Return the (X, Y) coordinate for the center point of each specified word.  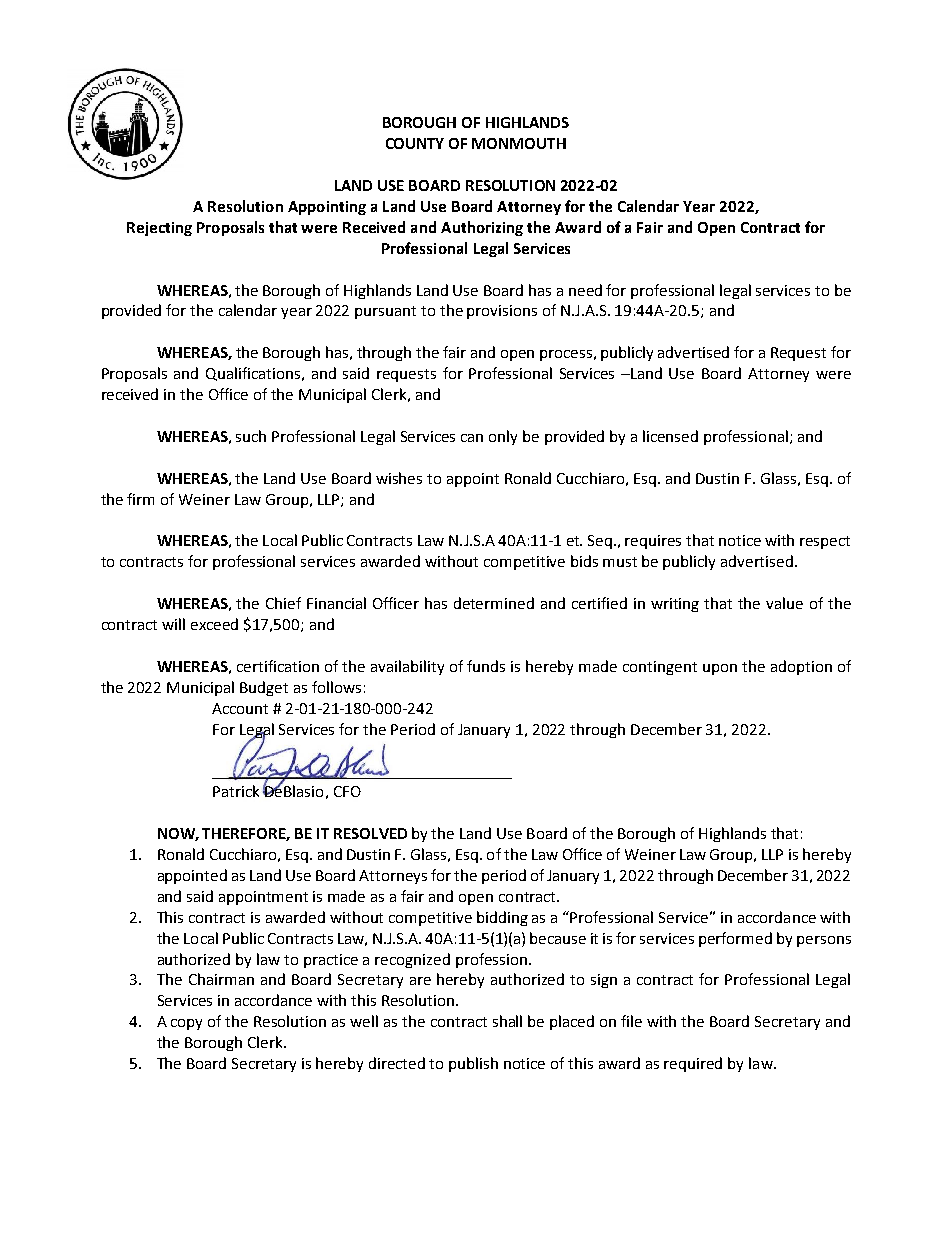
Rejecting (159, 229)
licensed (670, 436)
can (472, 438)
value (784, 603)
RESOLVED (370, 833)
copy (186, 1024)
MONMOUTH (519, 143)
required (693, 1064)
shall (507, 1021)
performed (735, 939)
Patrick (236, 791)
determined (494, 603)
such (251, 436)
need (585, 290)
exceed (214, 624)
